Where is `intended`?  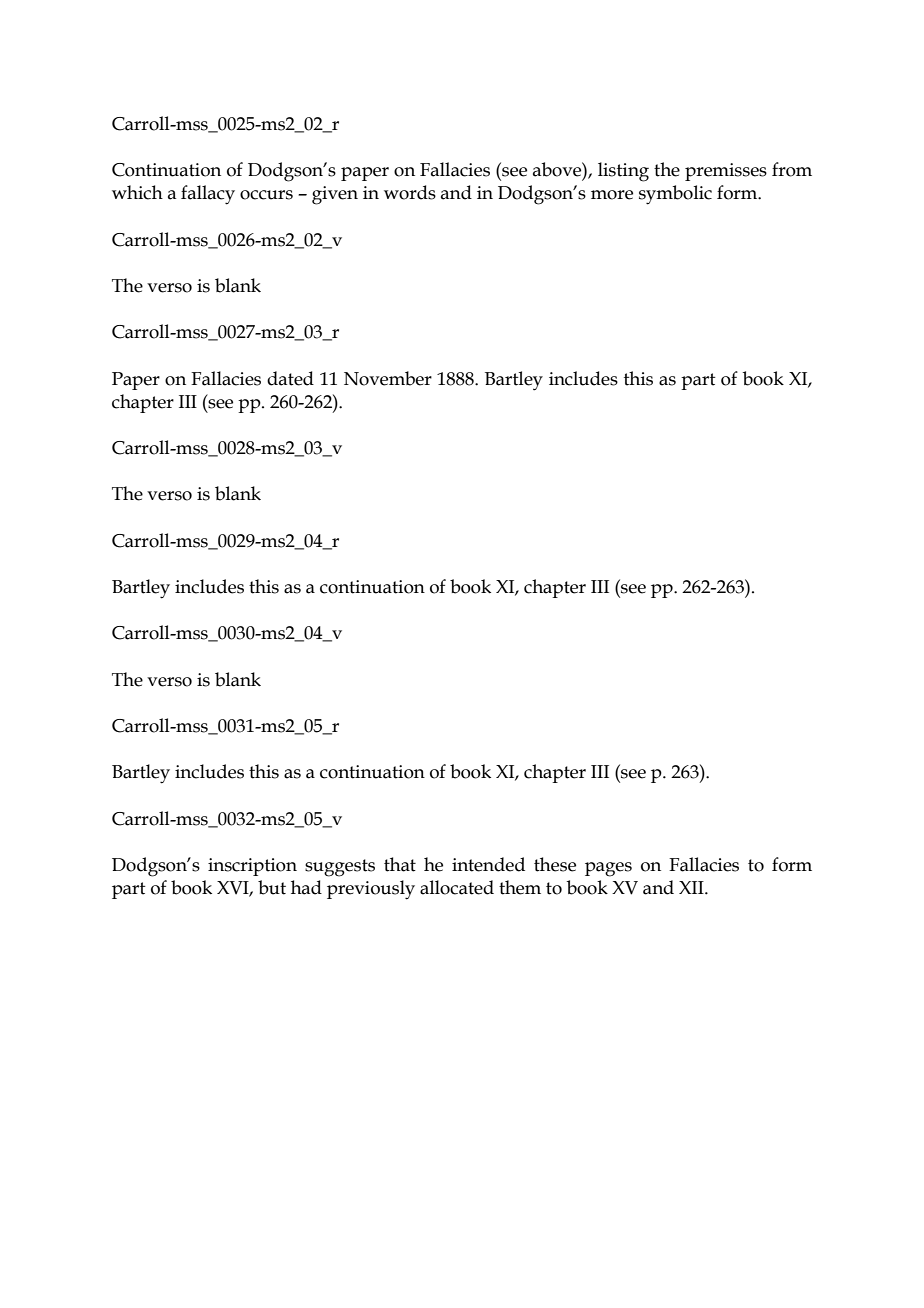
intended is located at coordinates (488, 864).
